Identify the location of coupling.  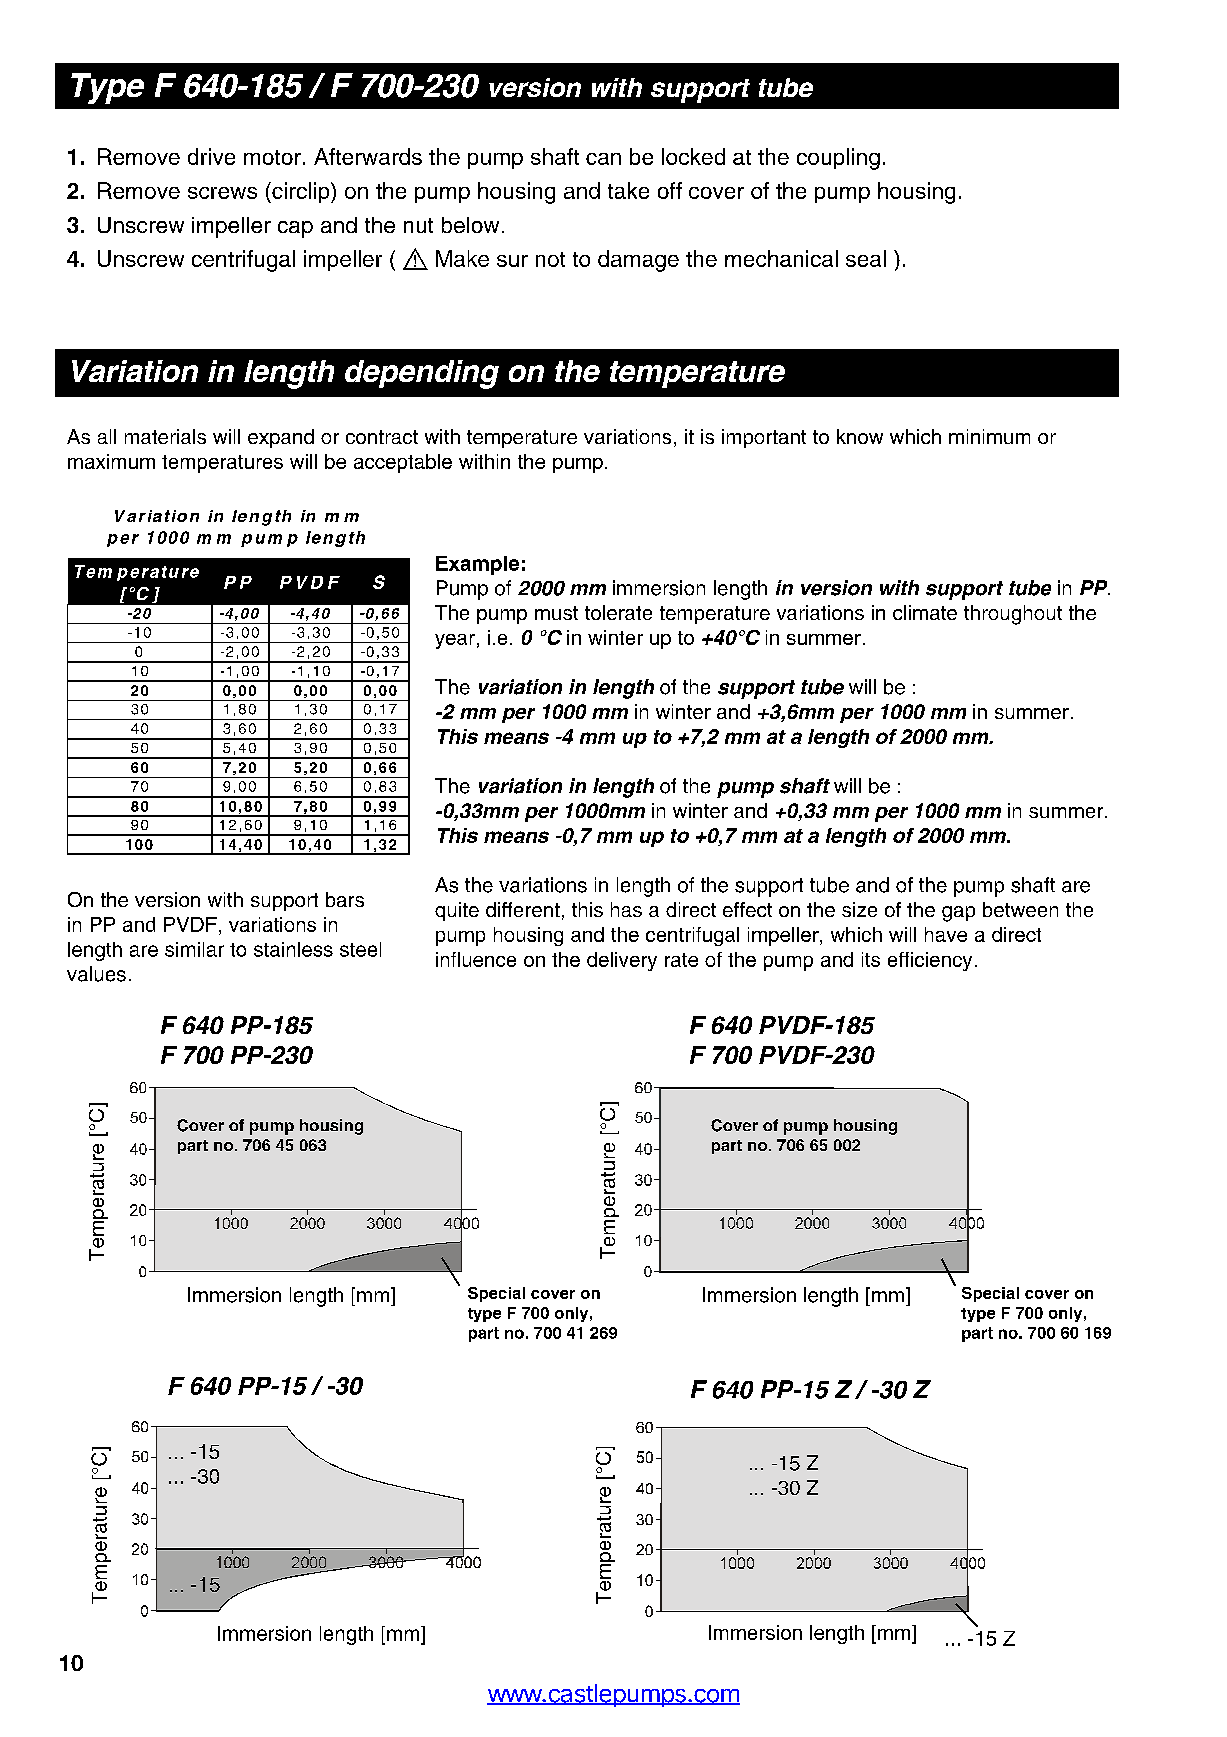
(838, 159).
